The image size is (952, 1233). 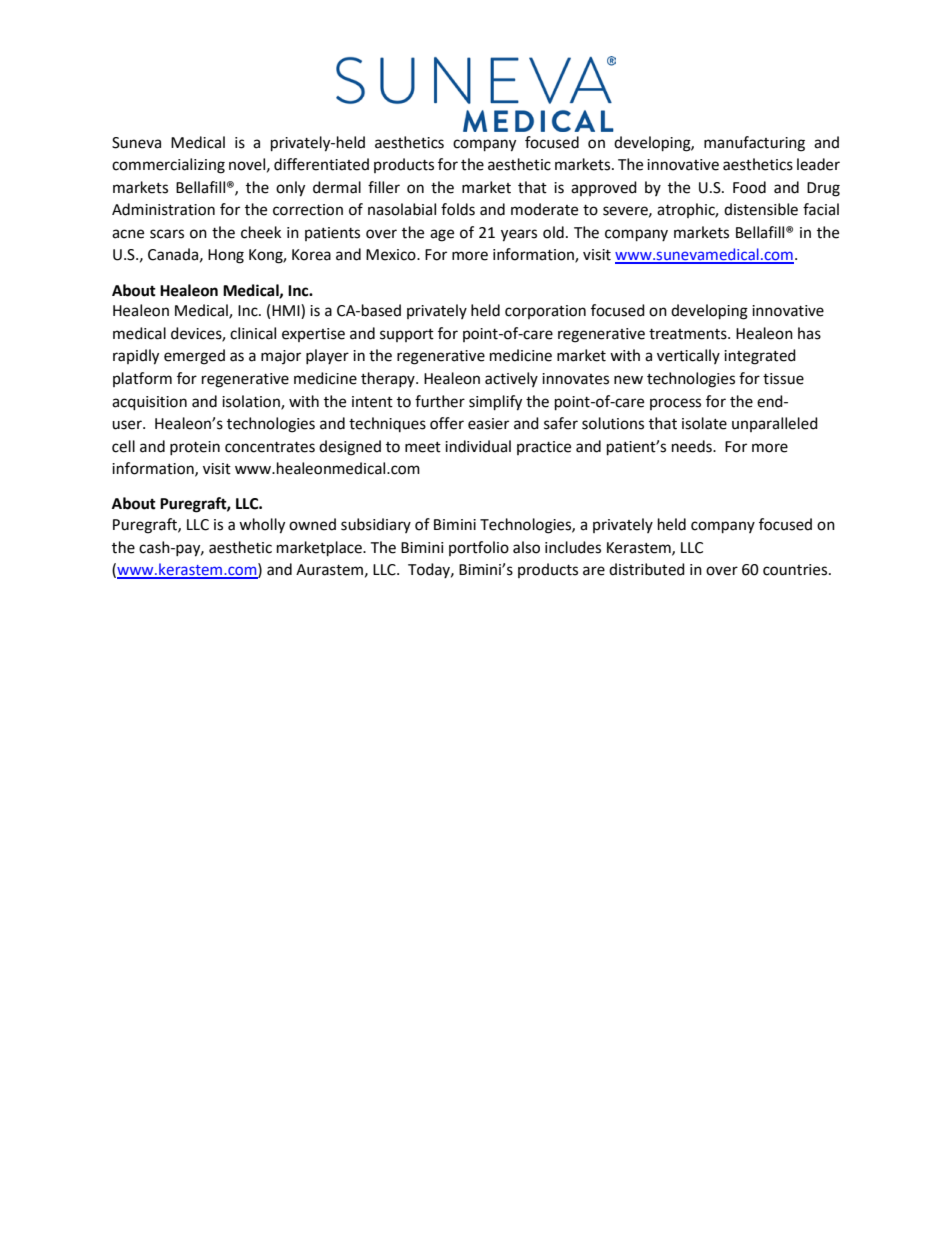 What do you see at coordinates (168, 166) in the document?
I see `commercializing` at bounding box center [168, 166].
